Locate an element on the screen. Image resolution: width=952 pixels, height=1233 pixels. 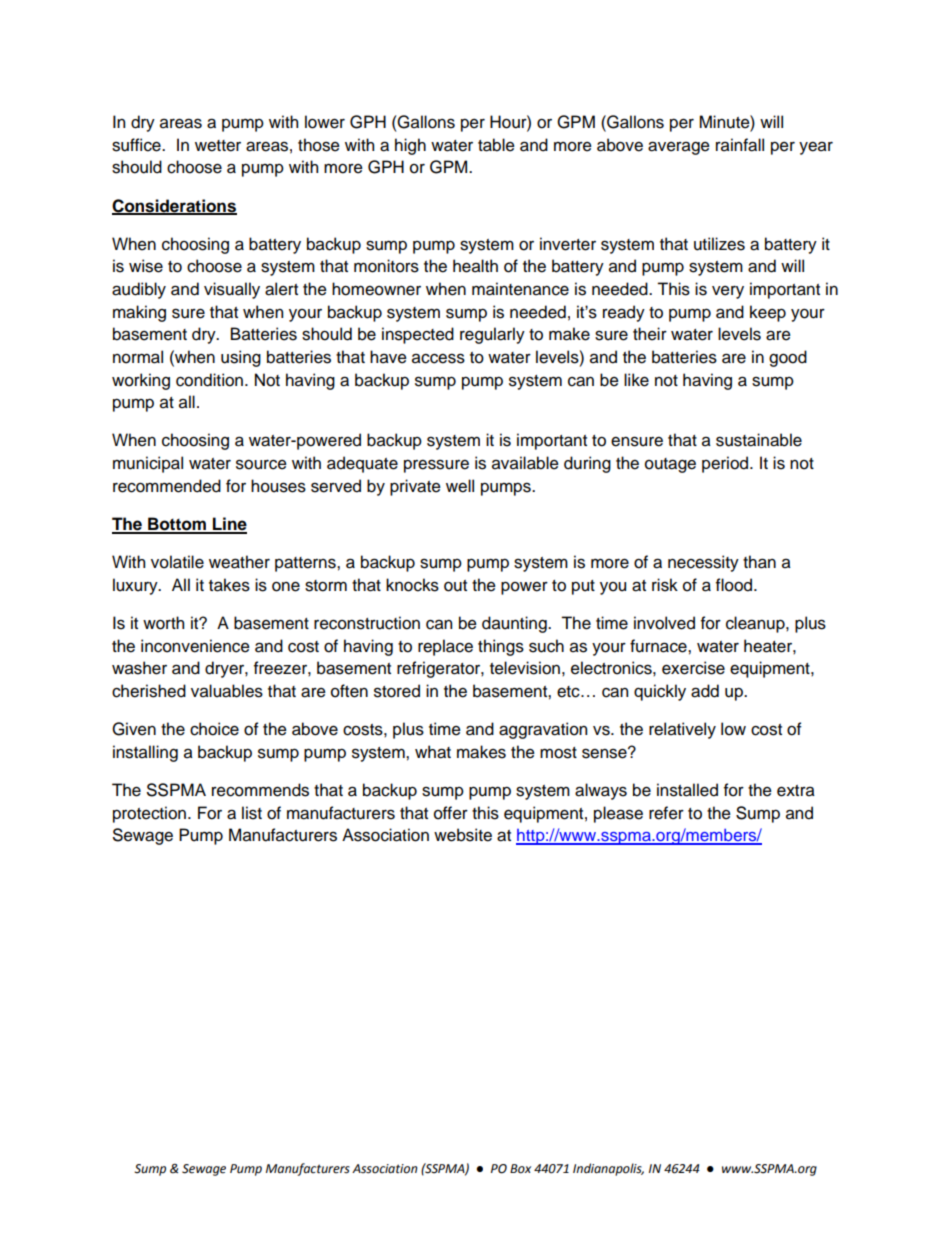
condition is located at coordinates (211, 380).
